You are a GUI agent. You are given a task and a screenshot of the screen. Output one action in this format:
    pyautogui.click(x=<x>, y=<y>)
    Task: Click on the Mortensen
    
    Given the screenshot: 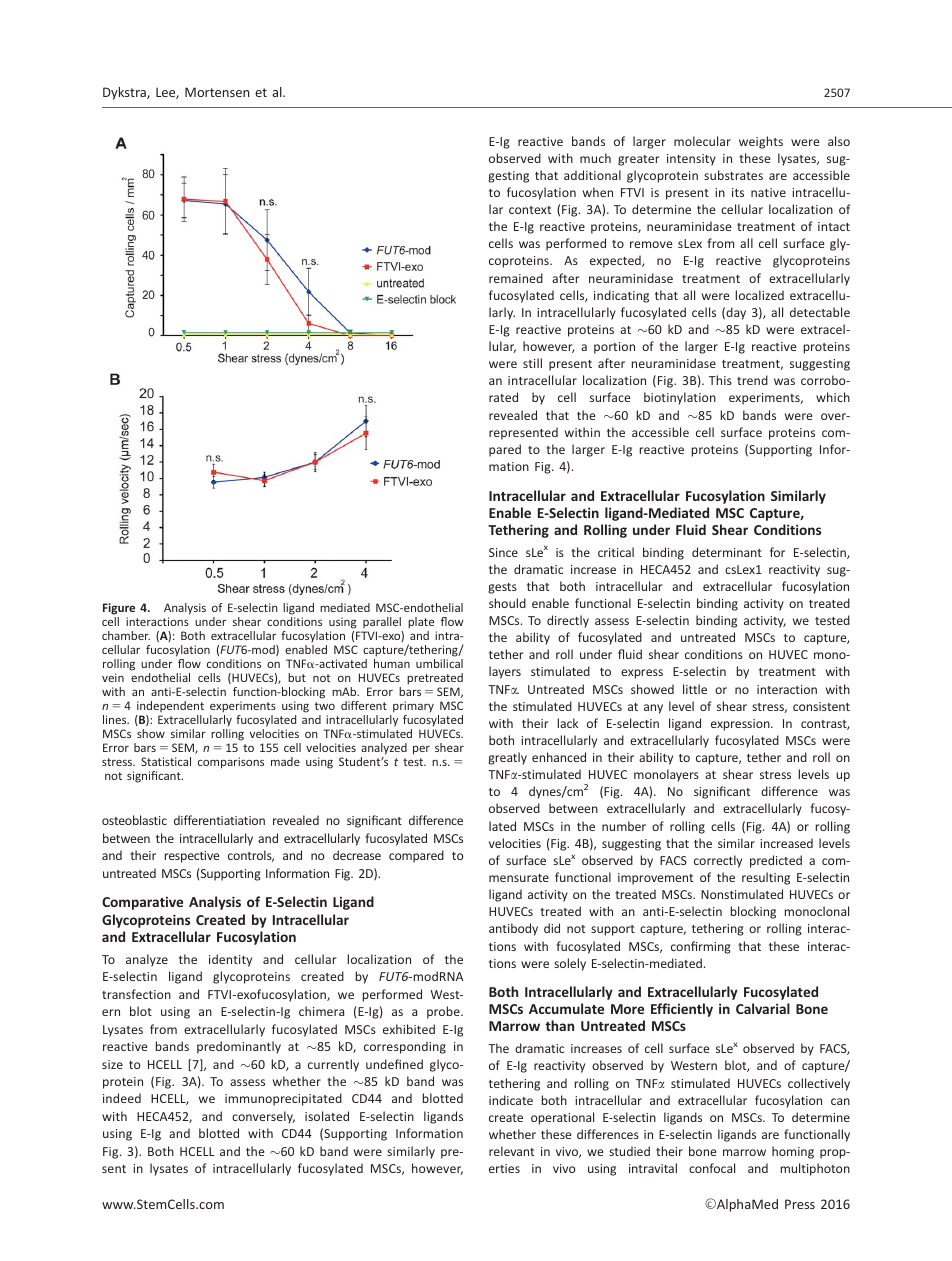 What is the action you would take?
    pyautogui.click(x=217, y=92)
